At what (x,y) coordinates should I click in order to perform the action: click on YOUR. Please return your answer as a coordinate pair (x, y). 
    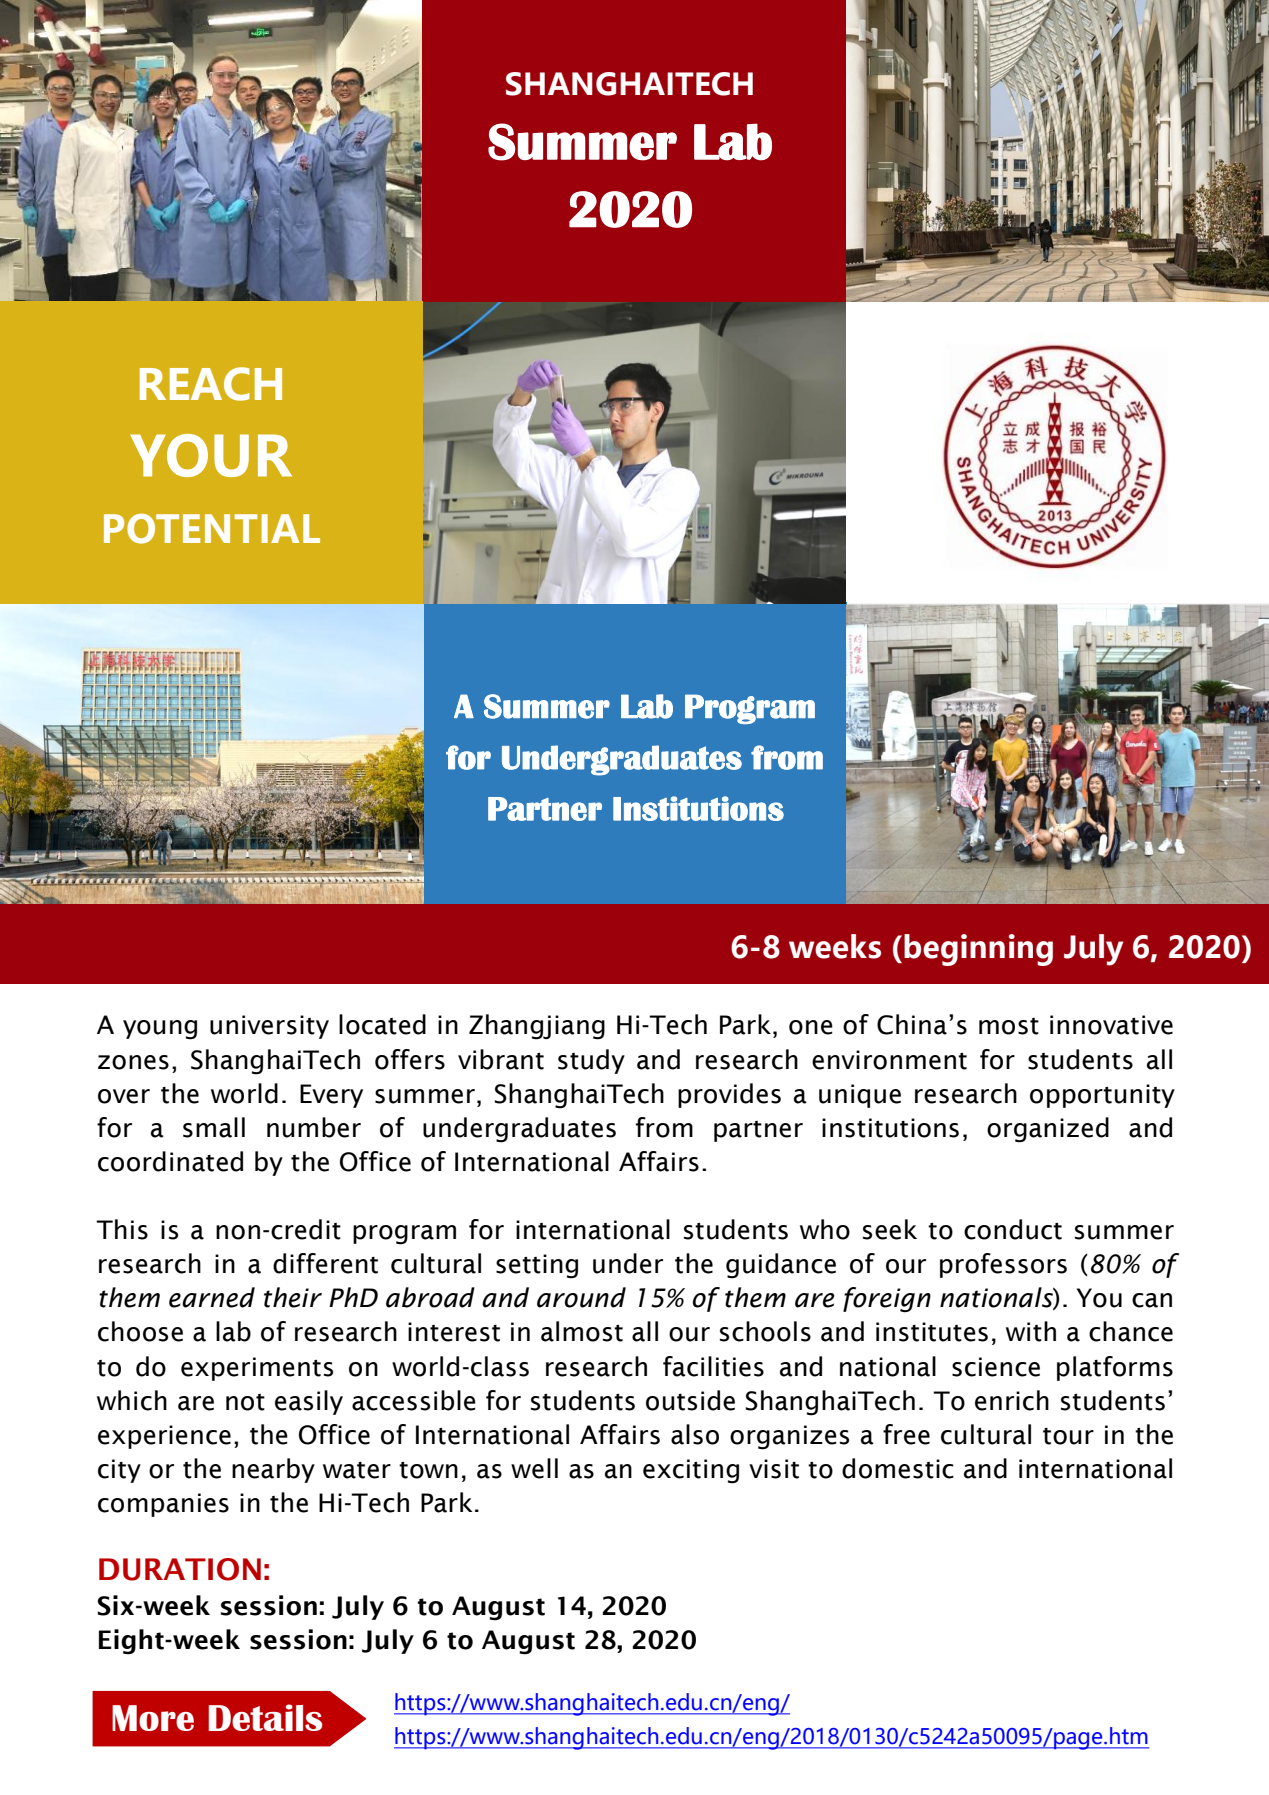
    Looking at the image, I should click on (211, 455).
